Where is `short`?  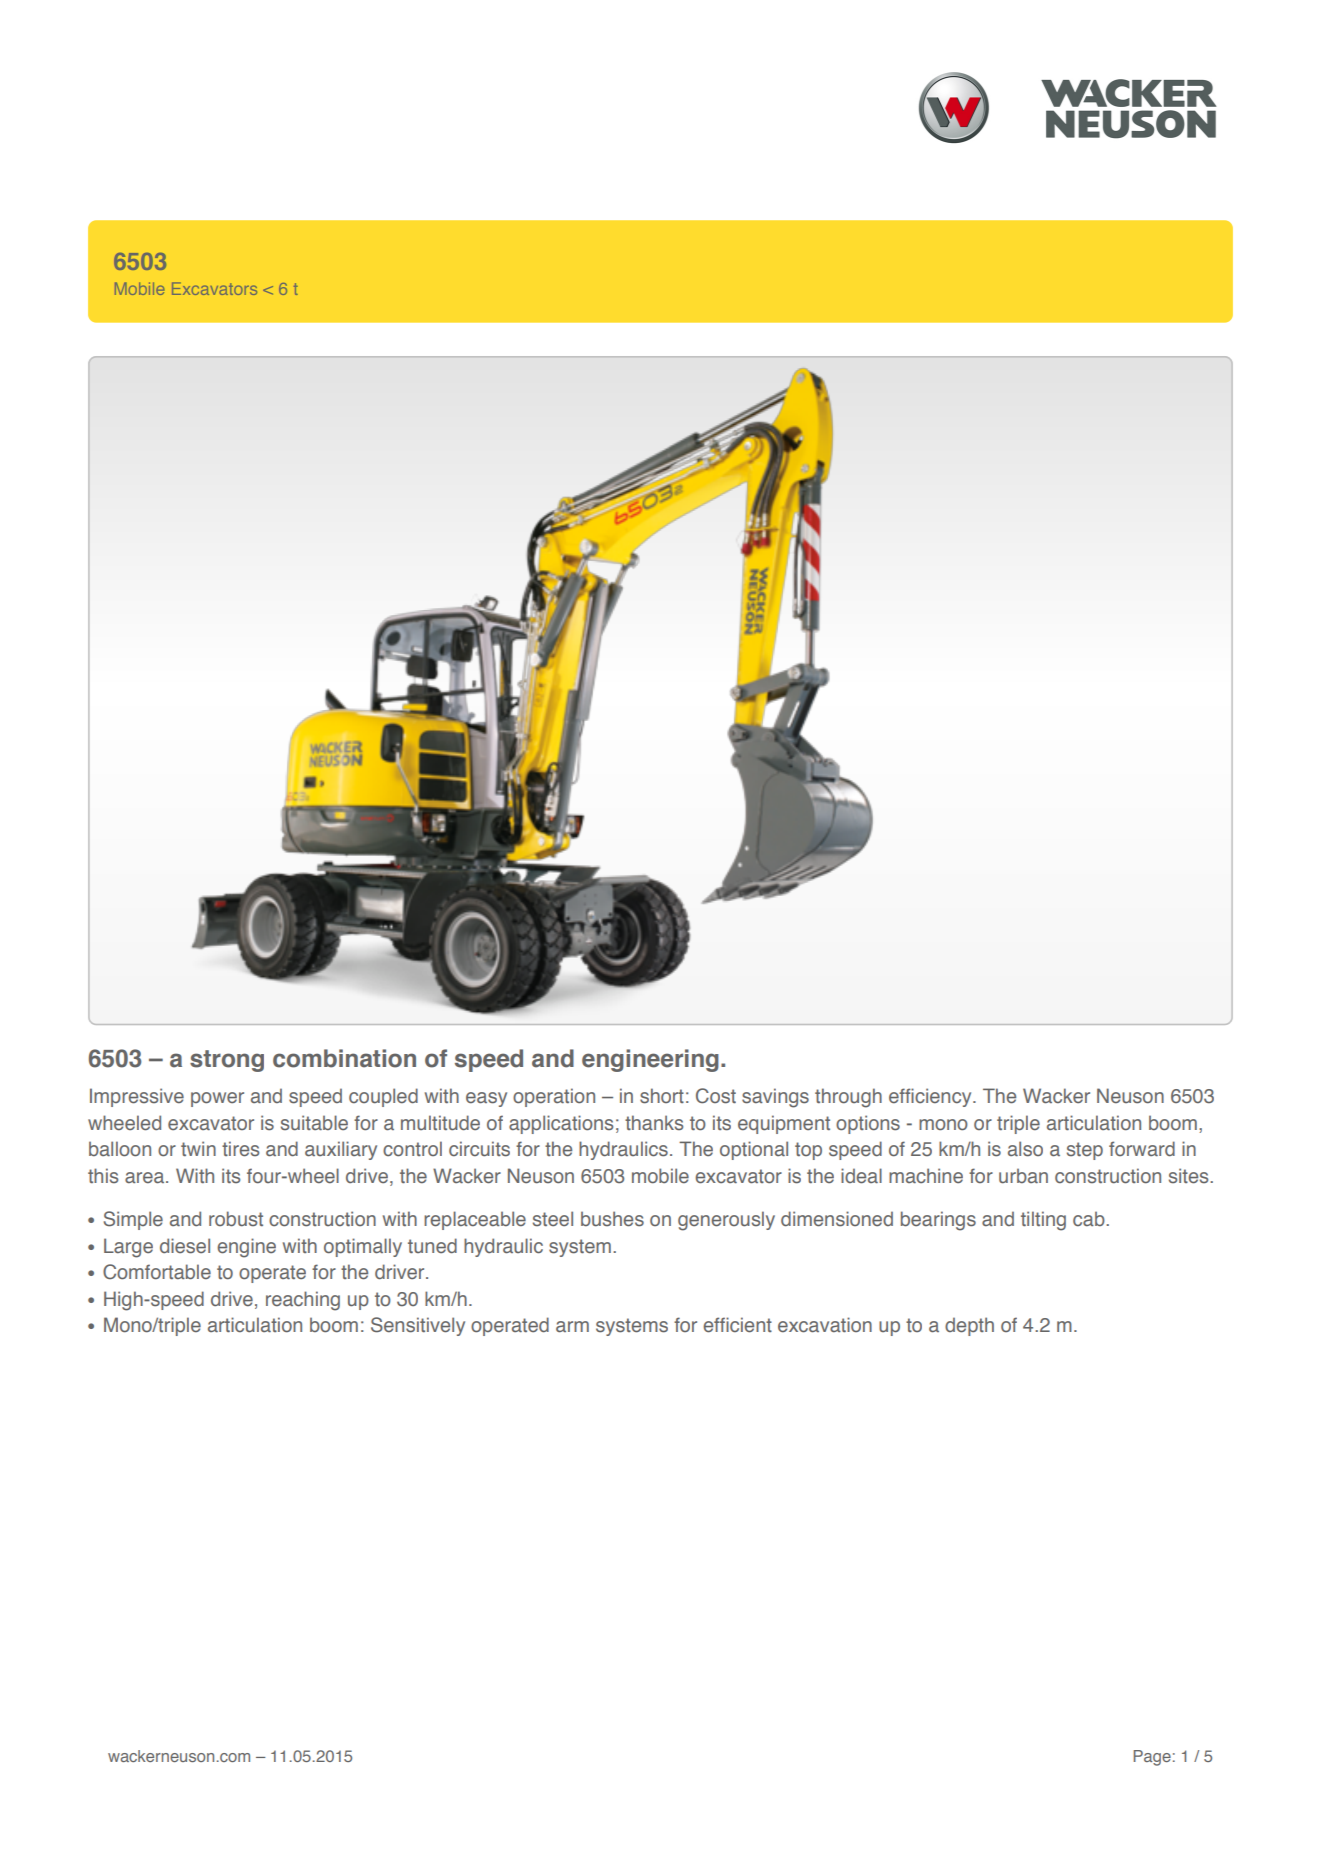 short is located at coordinates (662, 1096).
